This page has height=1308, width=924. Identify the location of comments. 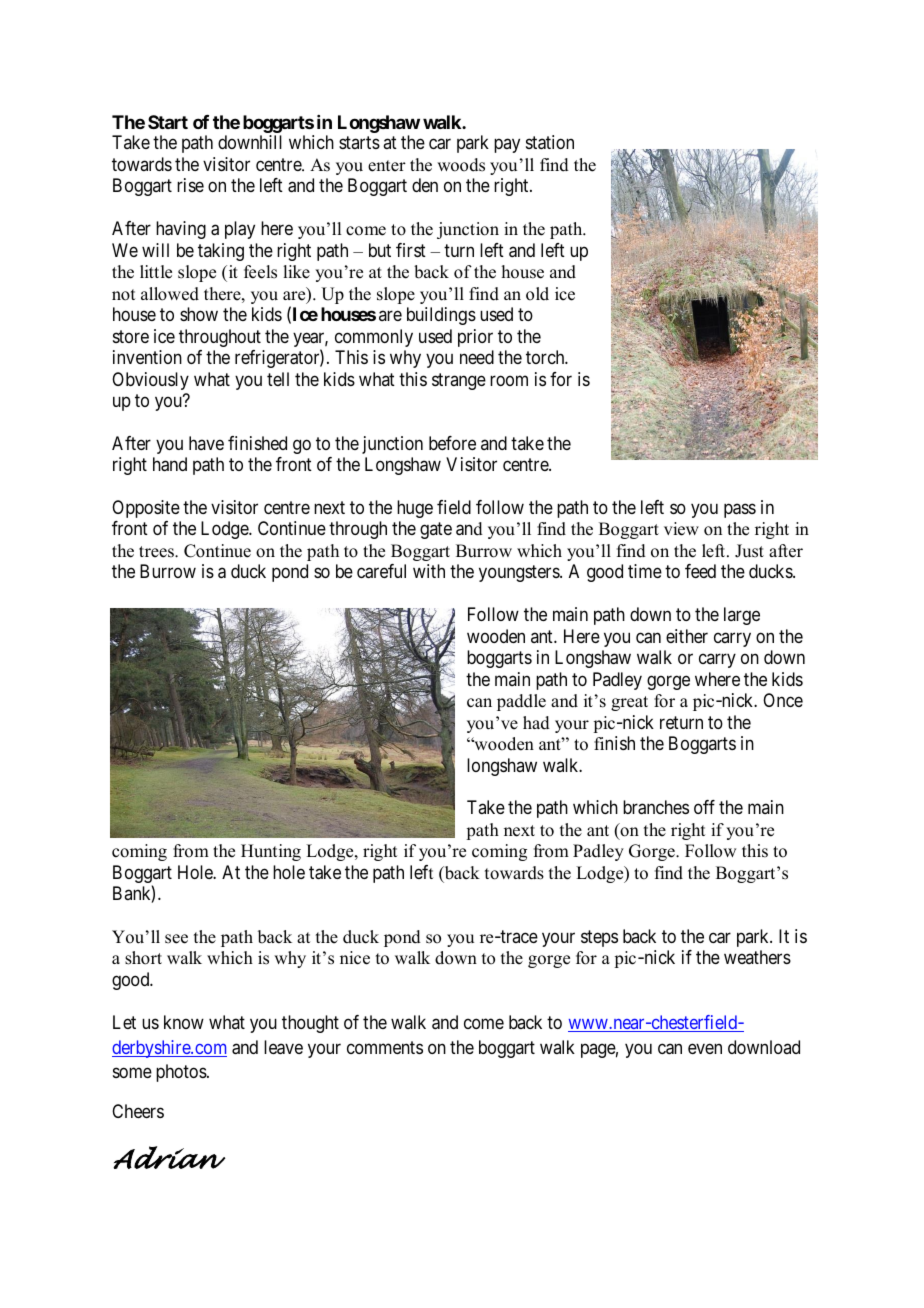
(385, 1047).
